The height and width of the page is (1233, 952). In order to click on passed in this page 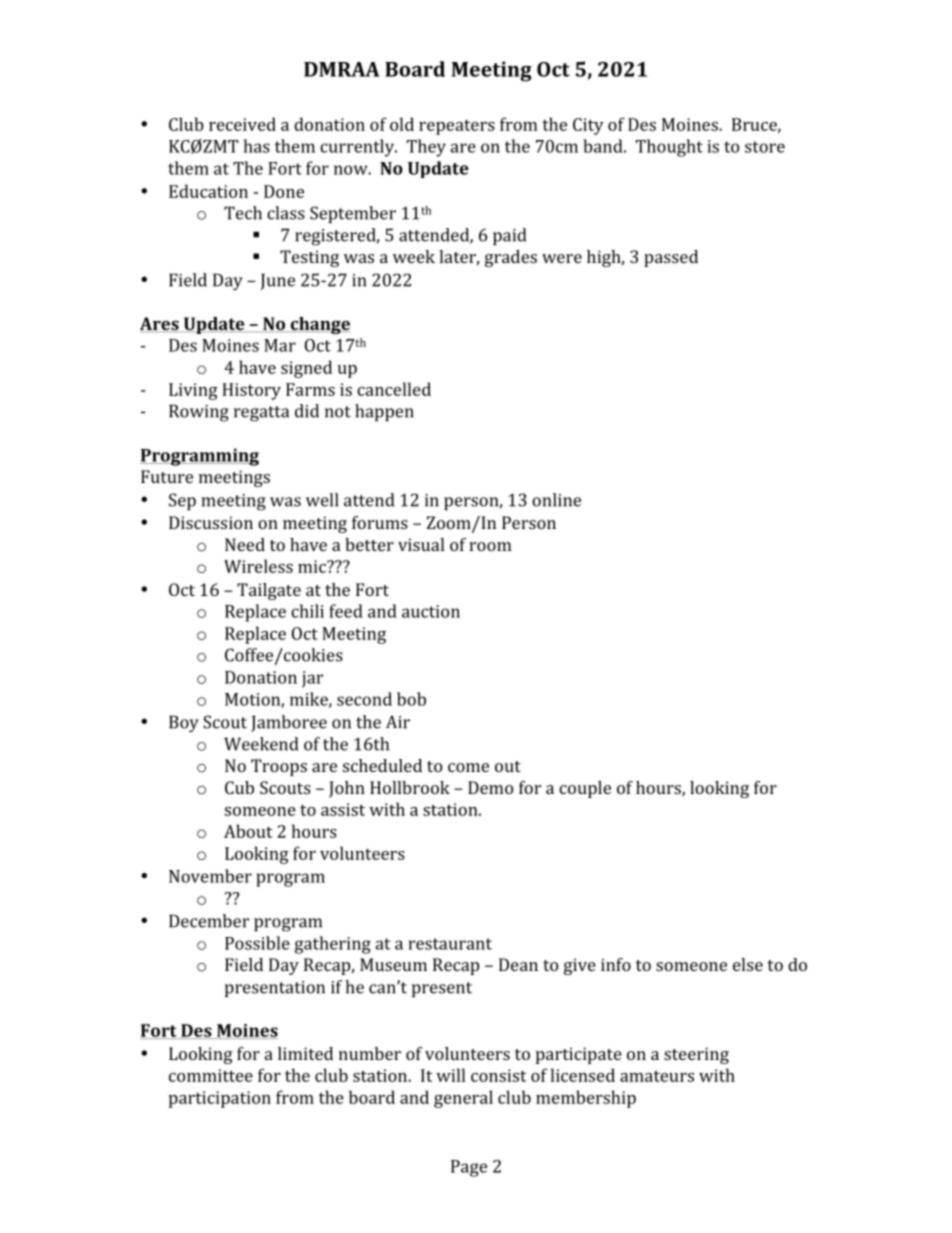, I will do `click(671, 258)`.
